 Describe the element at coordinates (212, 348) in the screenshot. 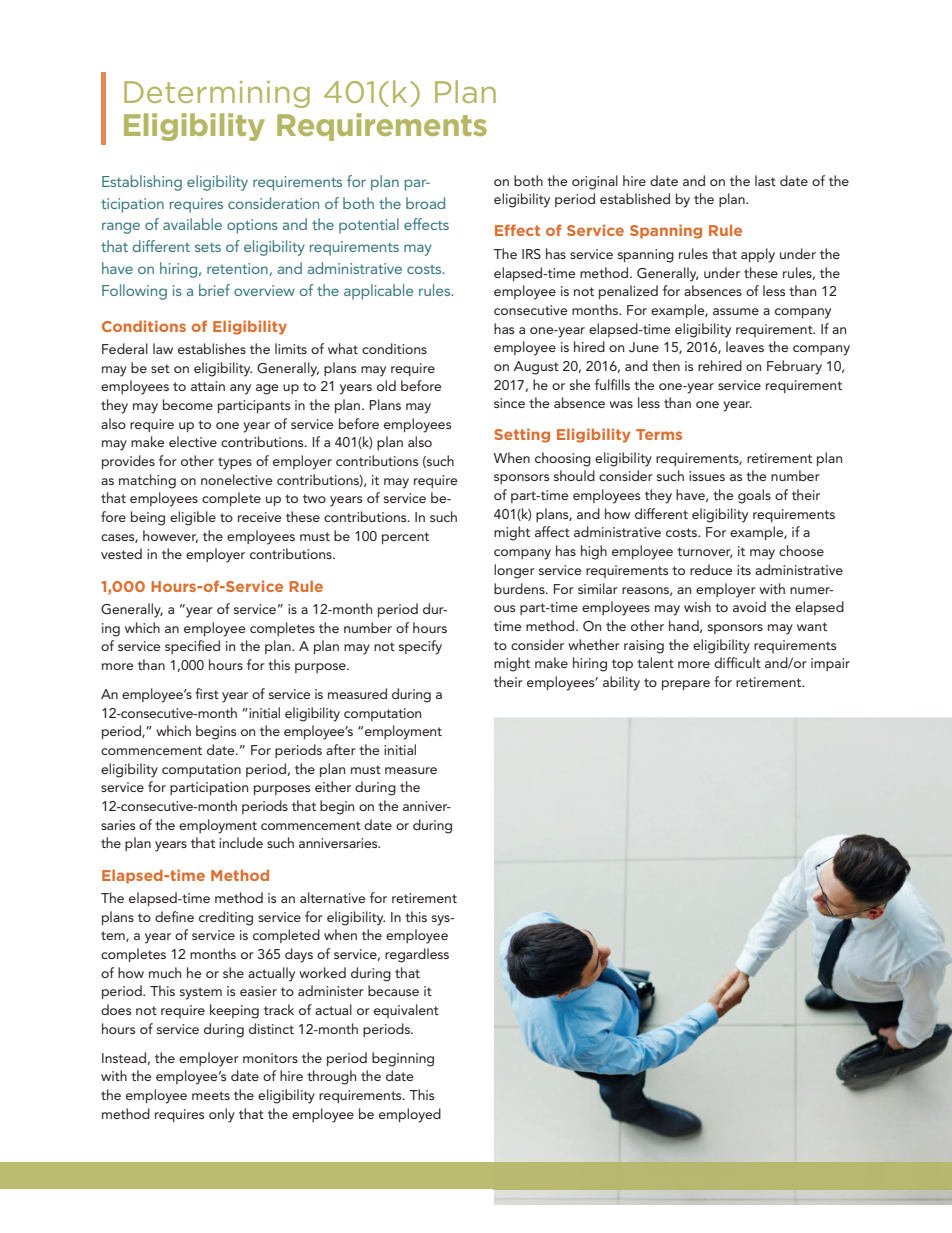

I see `establishes` at that location.
